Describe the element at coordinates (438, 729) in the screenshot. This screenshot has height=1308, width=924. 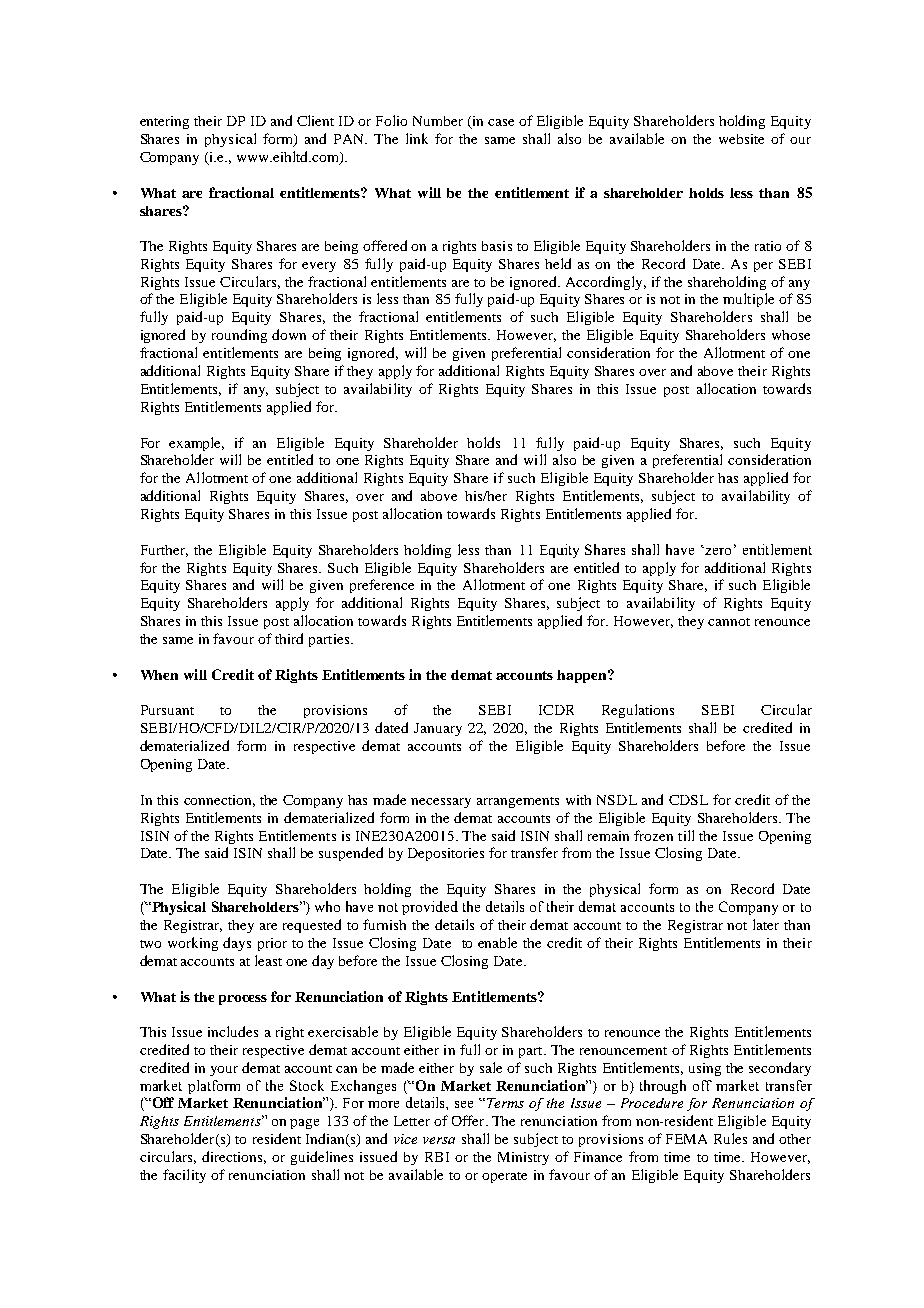
I see `January` at that location.
